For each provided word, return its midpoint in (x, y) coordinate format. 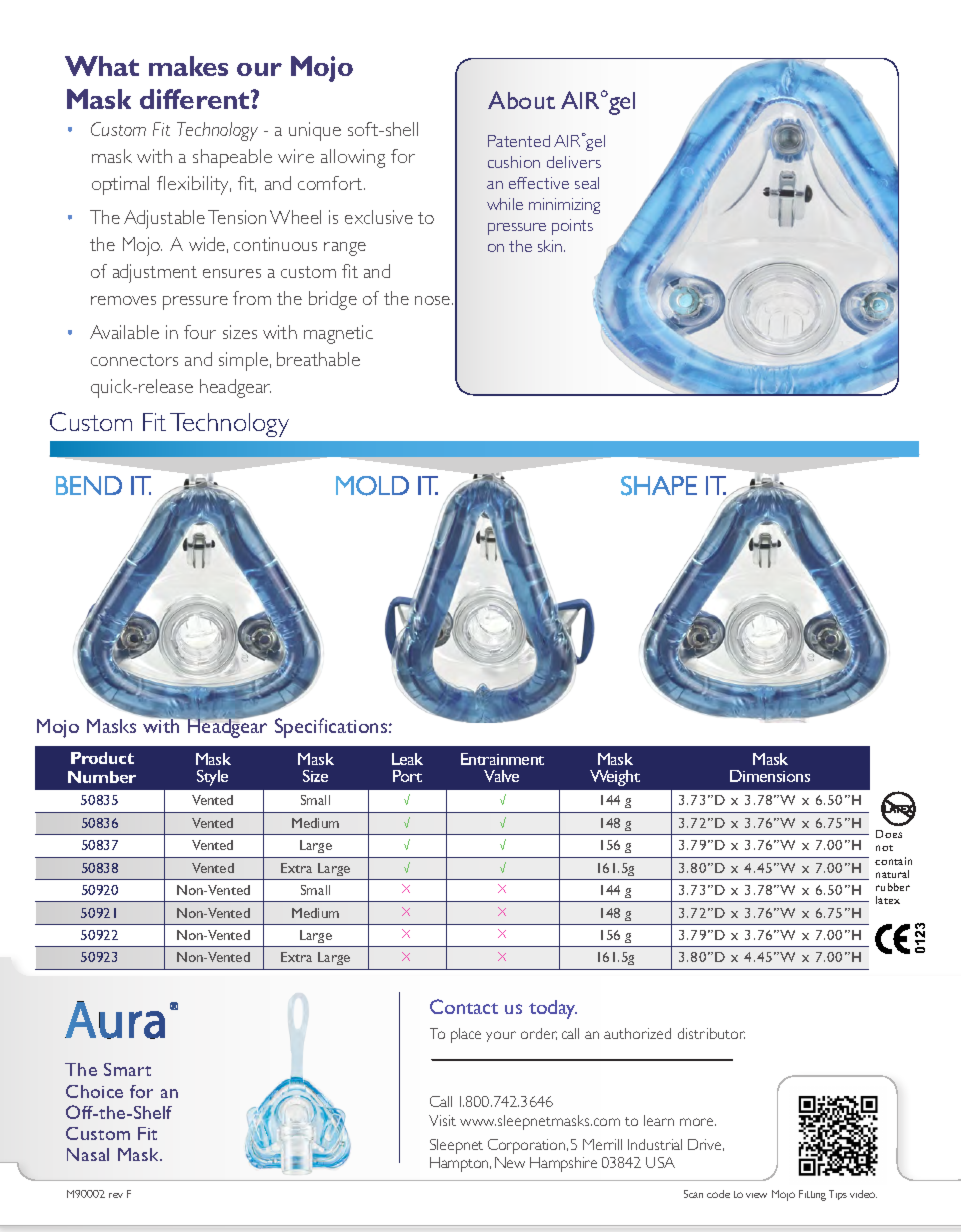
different (196, 99)
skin (551, 246)
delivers (574, 162)
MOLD (372, 486)
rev (116, 1195)
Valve (501, 776)
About (521, 100)
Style (212, 778)
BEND (89, 485)
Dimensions (770, 776)
